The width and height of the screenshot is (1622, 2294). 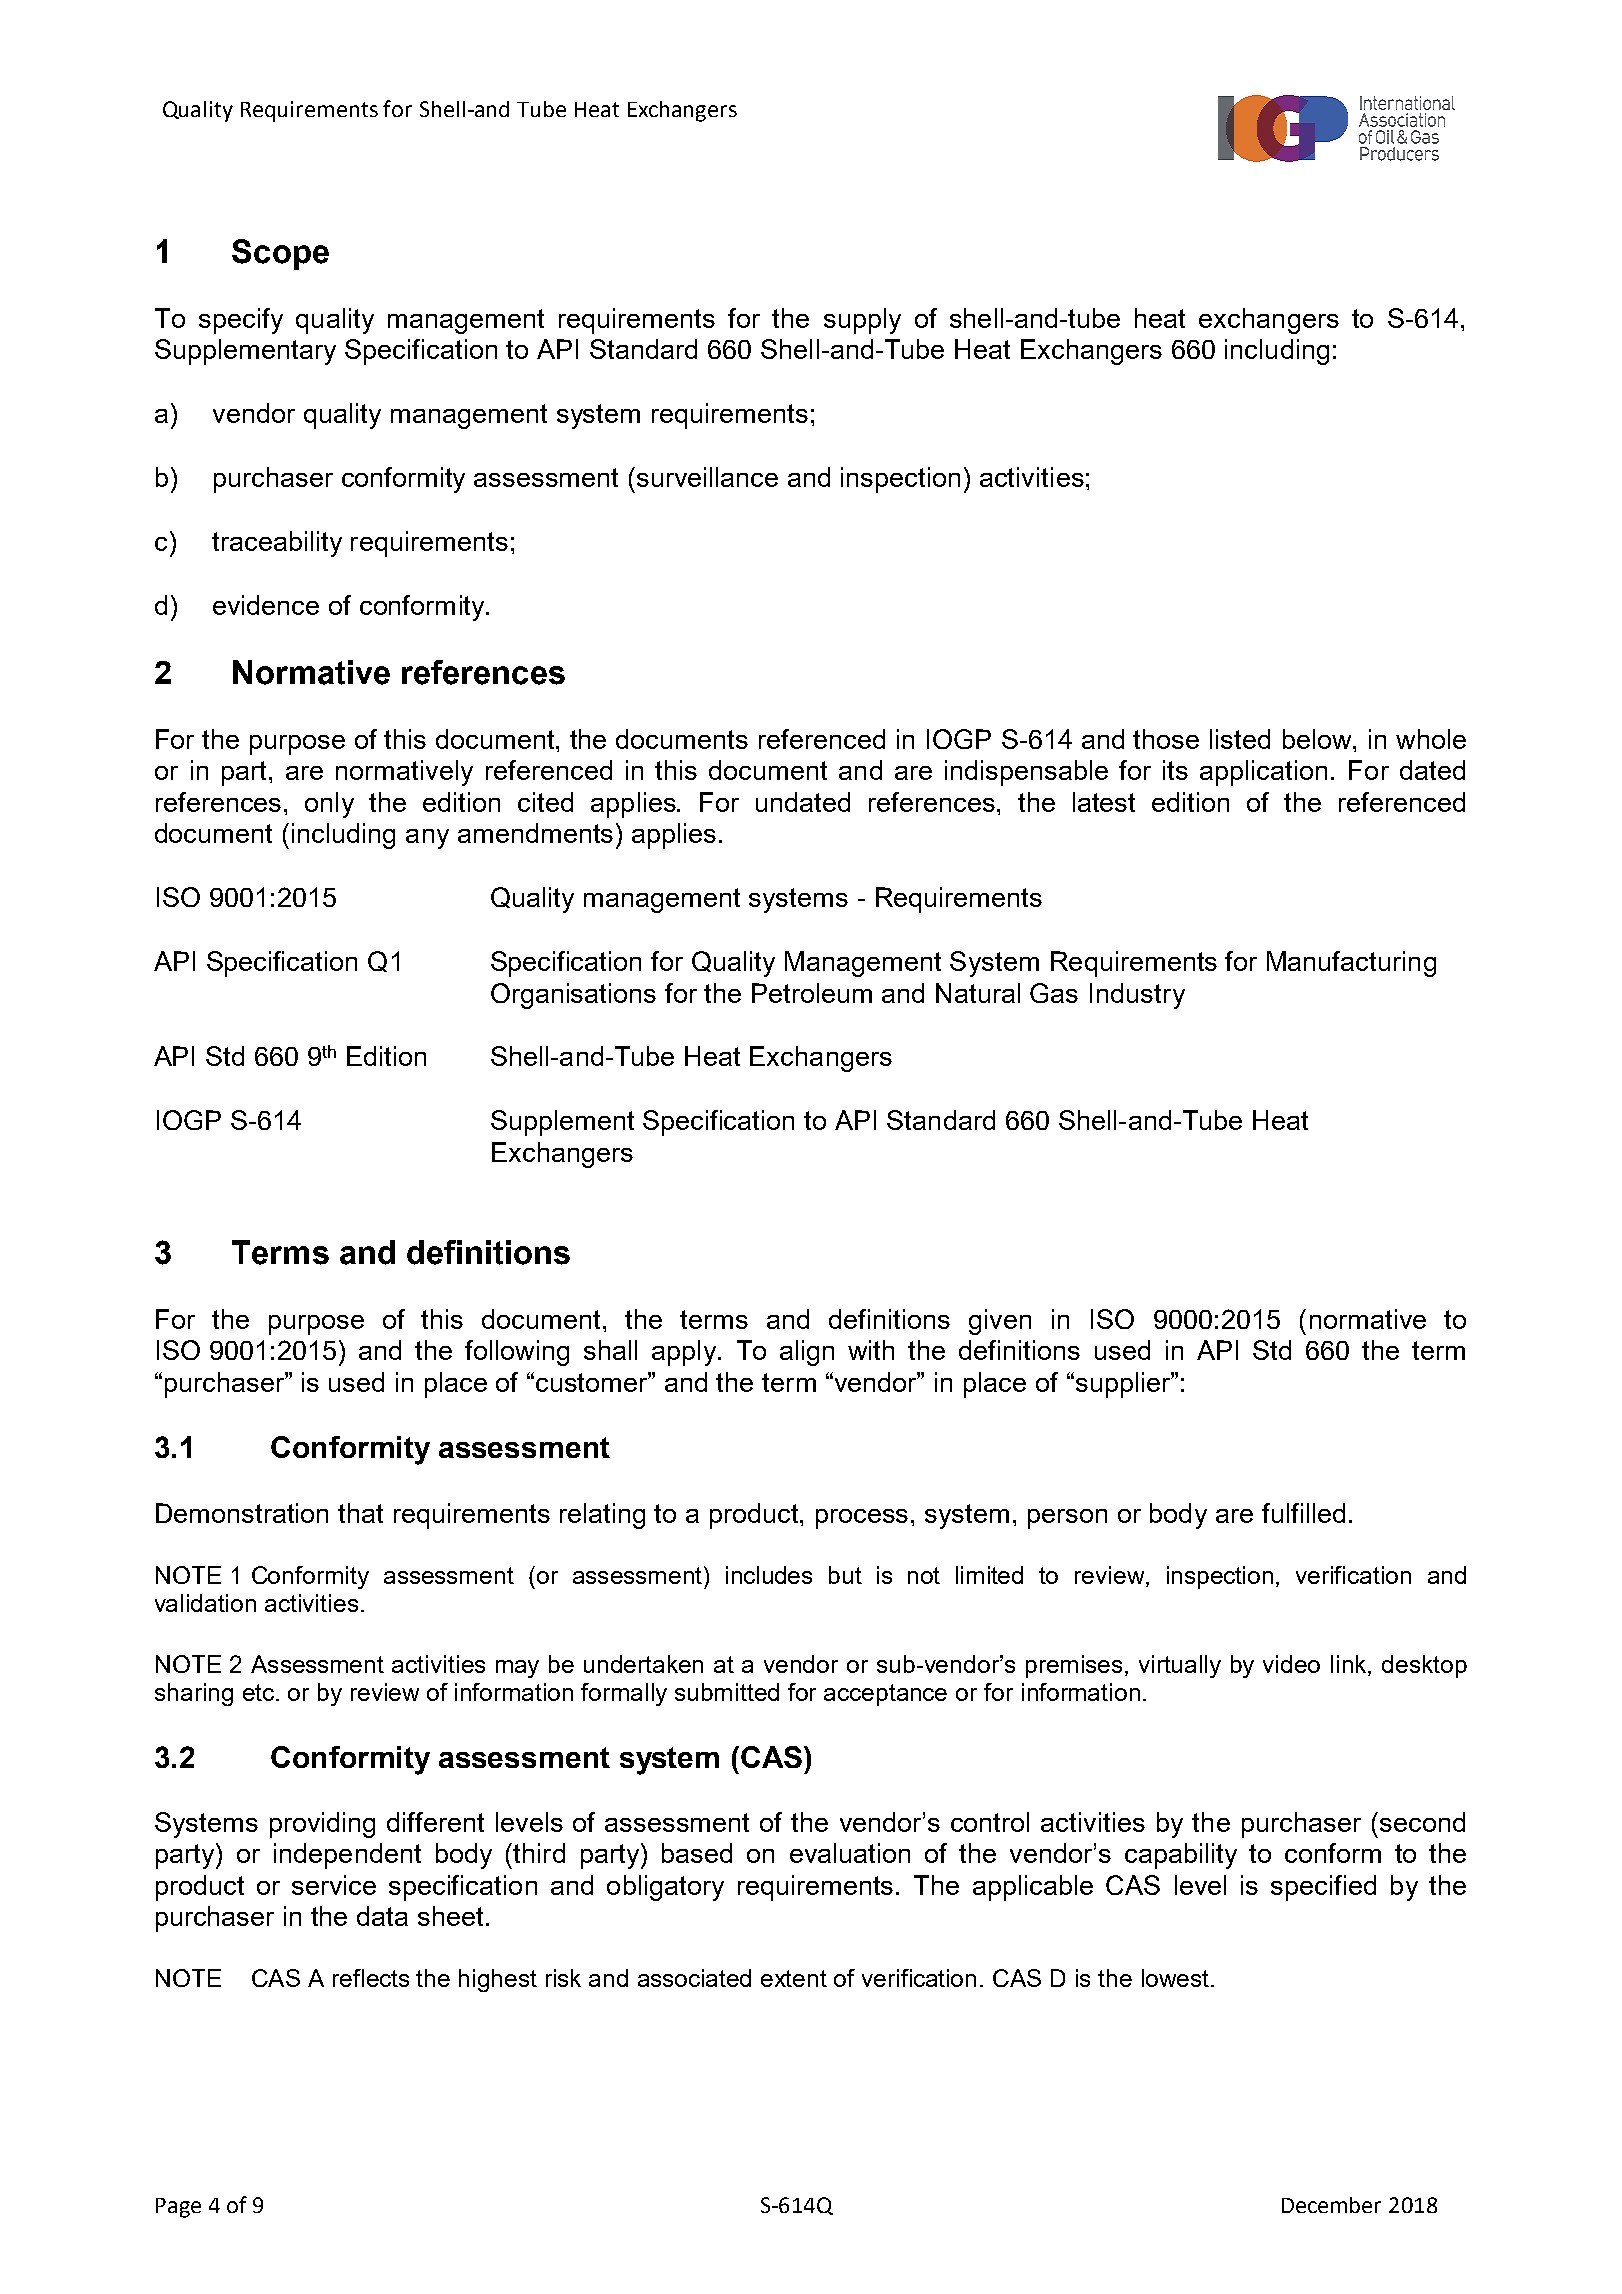 What do you see at coordinates (178, 2208) in the screenshot?
I see `Page` at bounding box center [178, 2208].
